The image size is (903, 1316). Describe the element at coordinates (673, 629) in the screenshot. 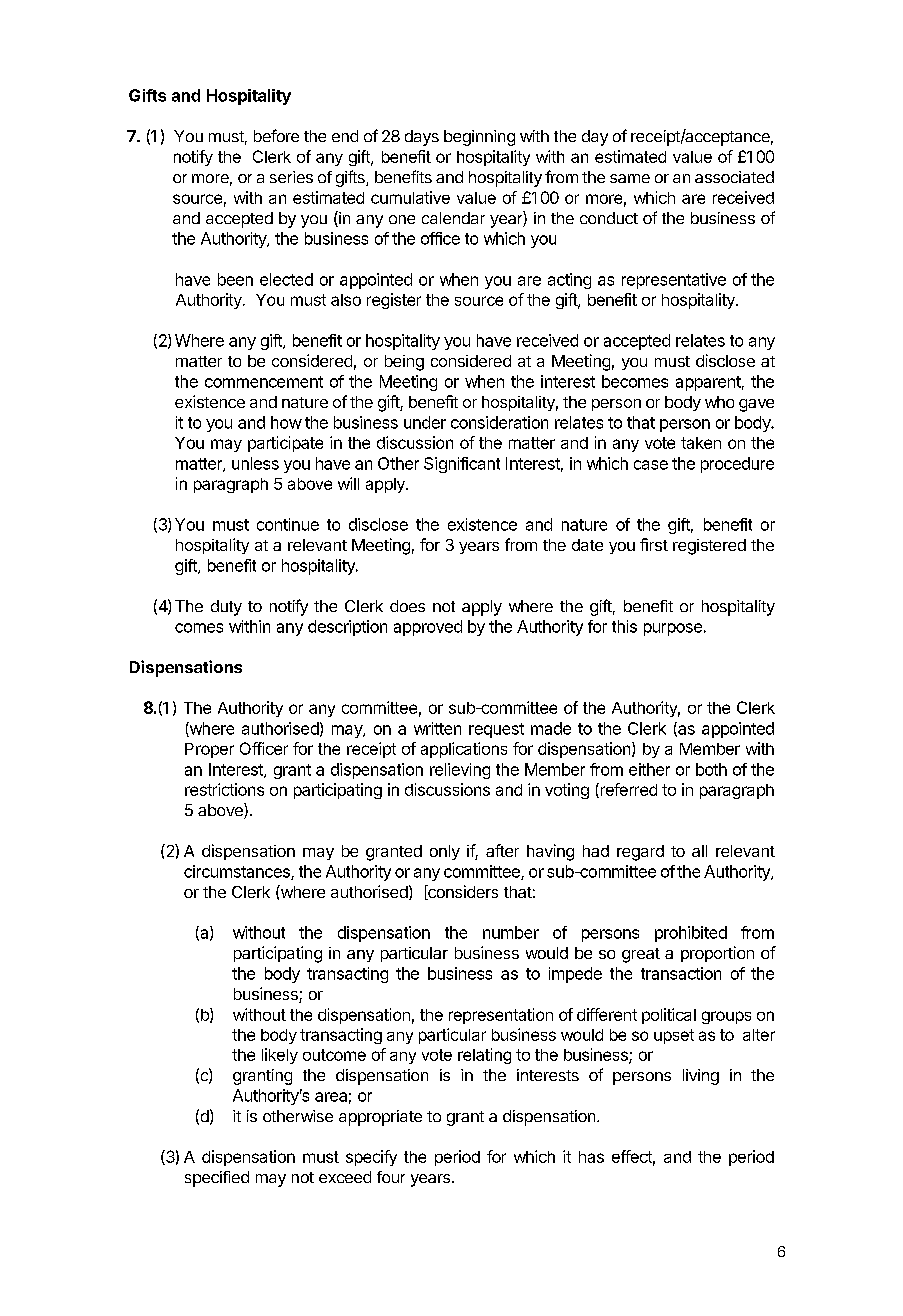

I see `purpose` at that location.
